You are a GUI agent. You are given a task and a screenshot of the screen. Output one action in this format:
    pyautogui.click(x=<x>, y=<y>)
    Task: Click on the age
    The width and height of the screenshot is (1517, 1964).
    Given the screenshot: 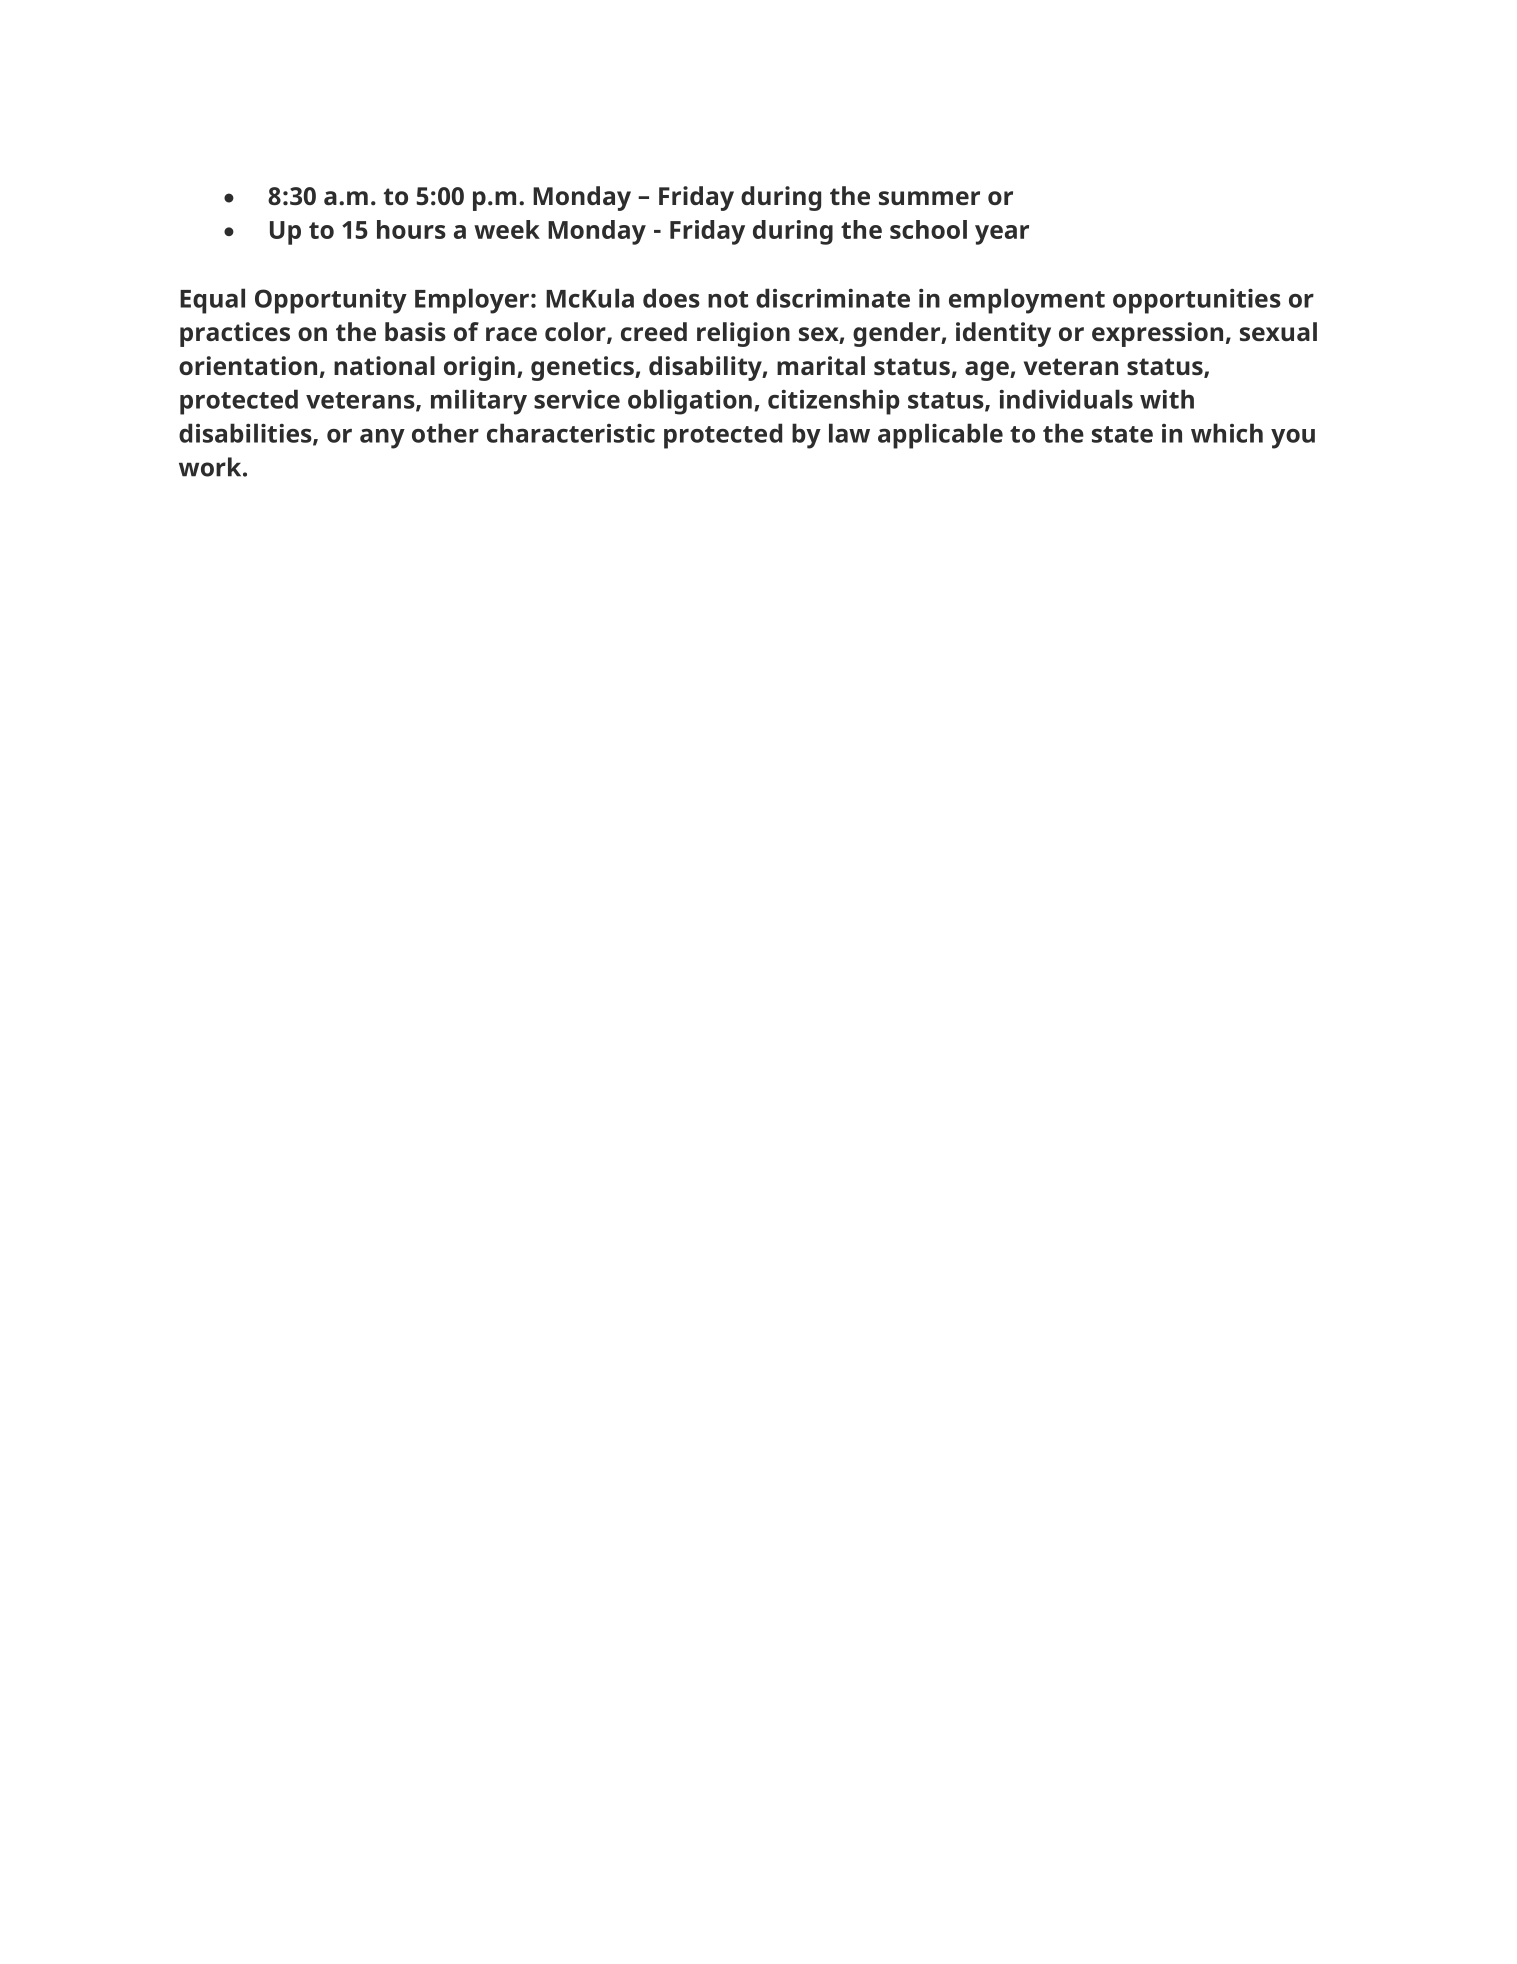 What is the action you would take?
    pyautogui.click(x=988, y=371)
